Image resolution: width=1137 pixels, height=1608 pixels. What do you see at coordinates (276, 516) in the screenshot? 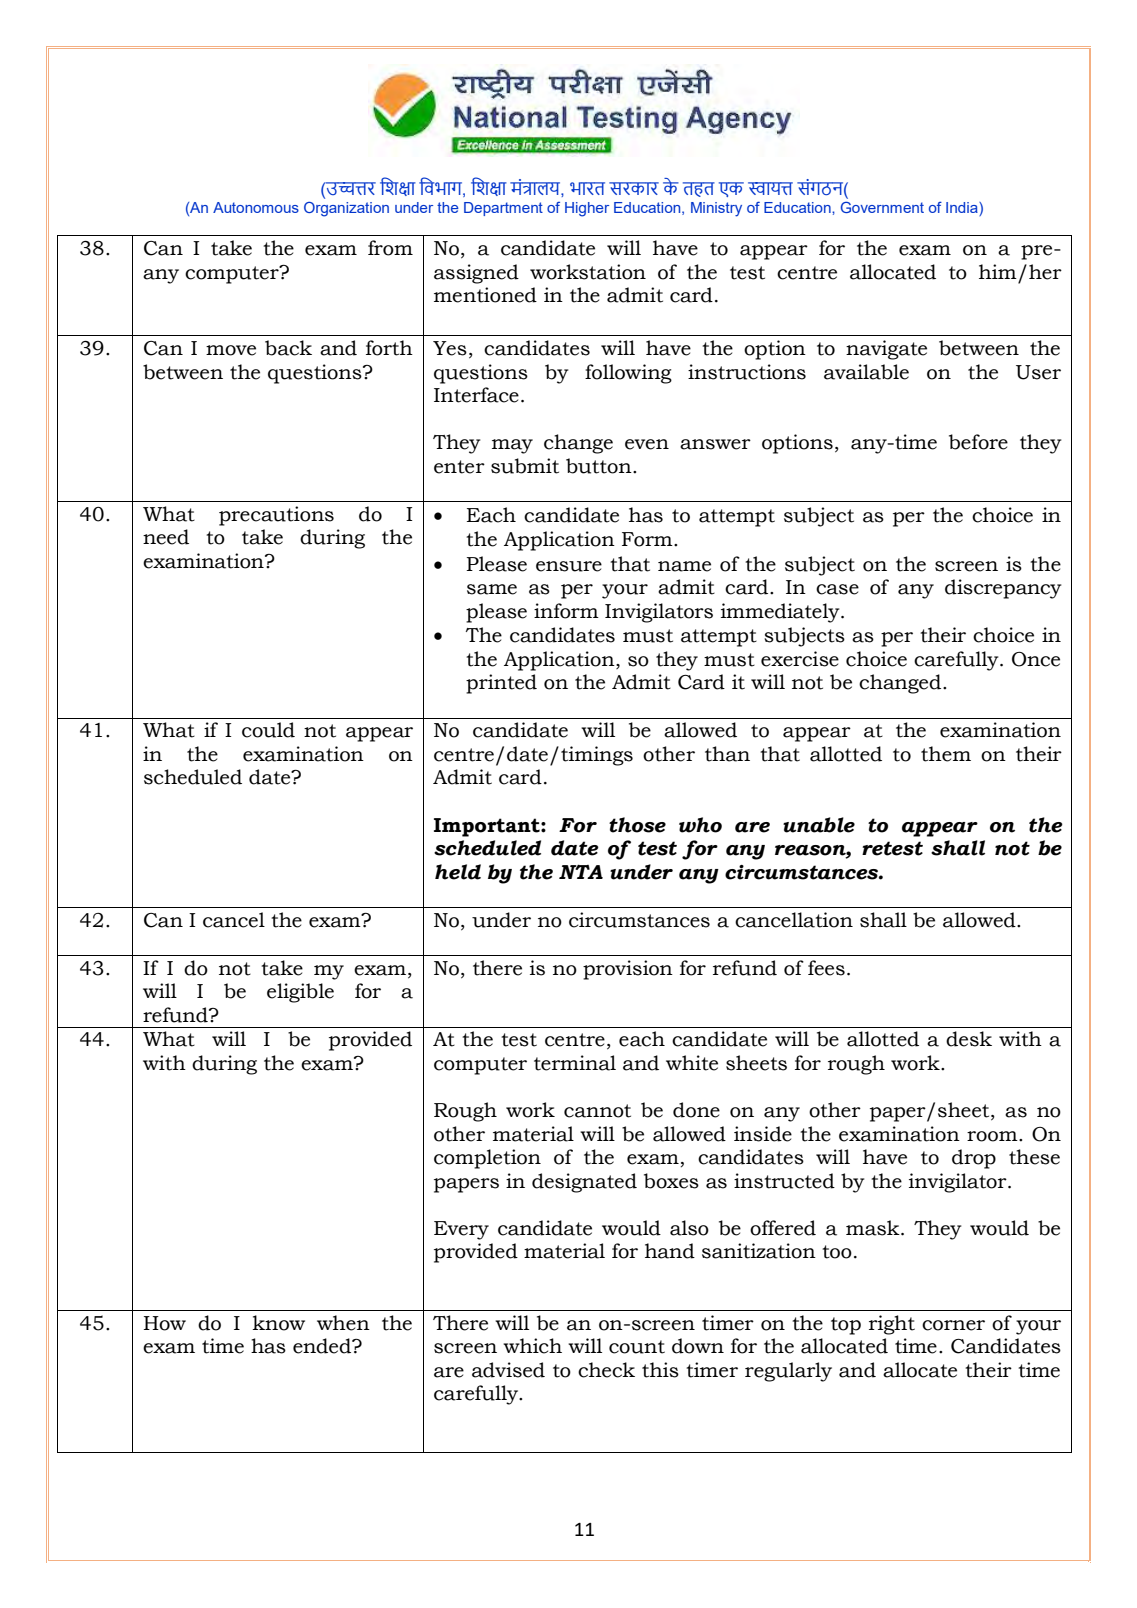
I see `precautions` at bounding box center [276, 516].
